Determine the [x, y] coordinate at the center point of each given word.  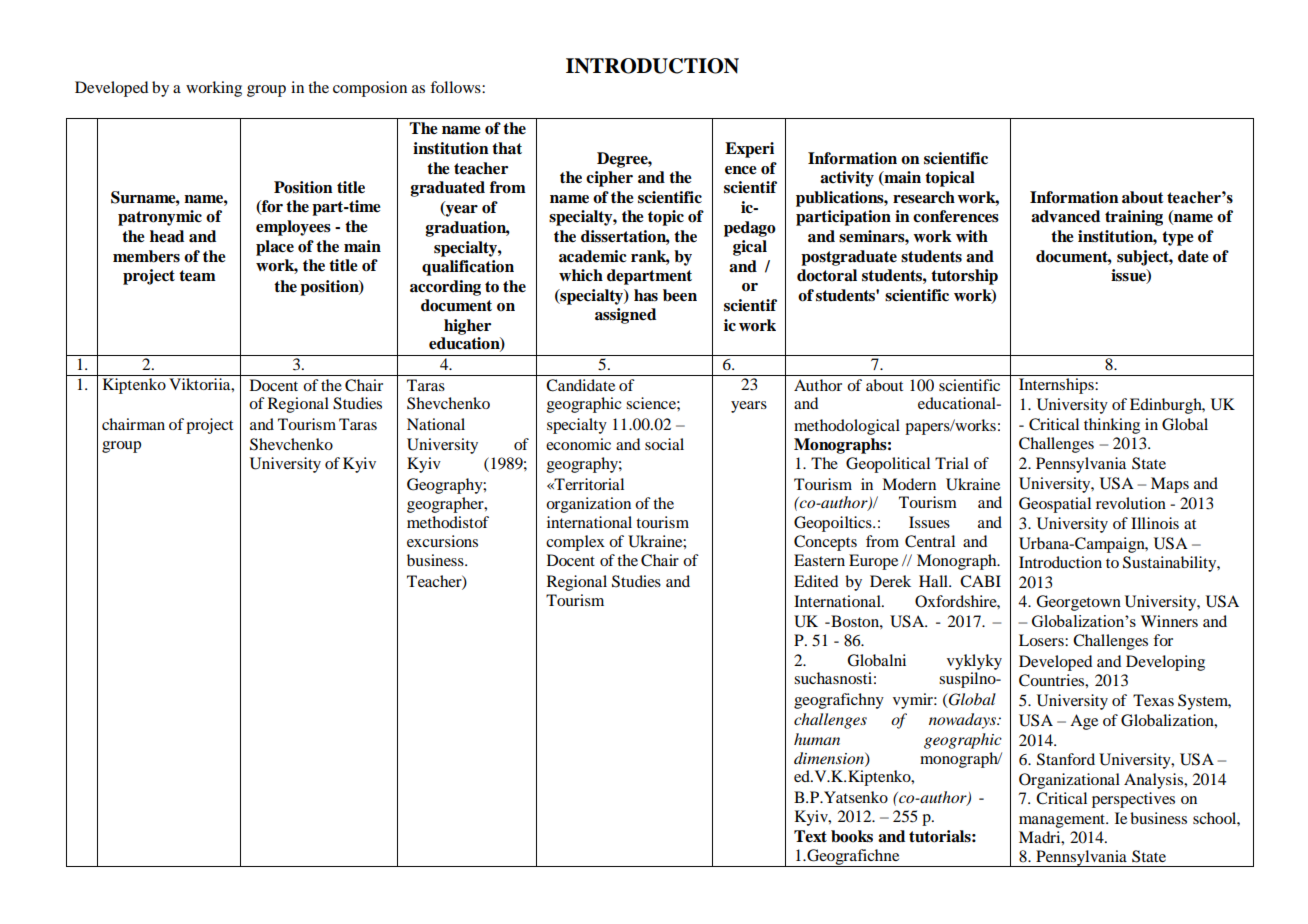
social [664, 444]
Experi [749, 150]
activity [847, 179]
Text [810, 836]
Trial [952, 463]
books [852, 836]
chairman [133, 424]
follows [456, 87]
